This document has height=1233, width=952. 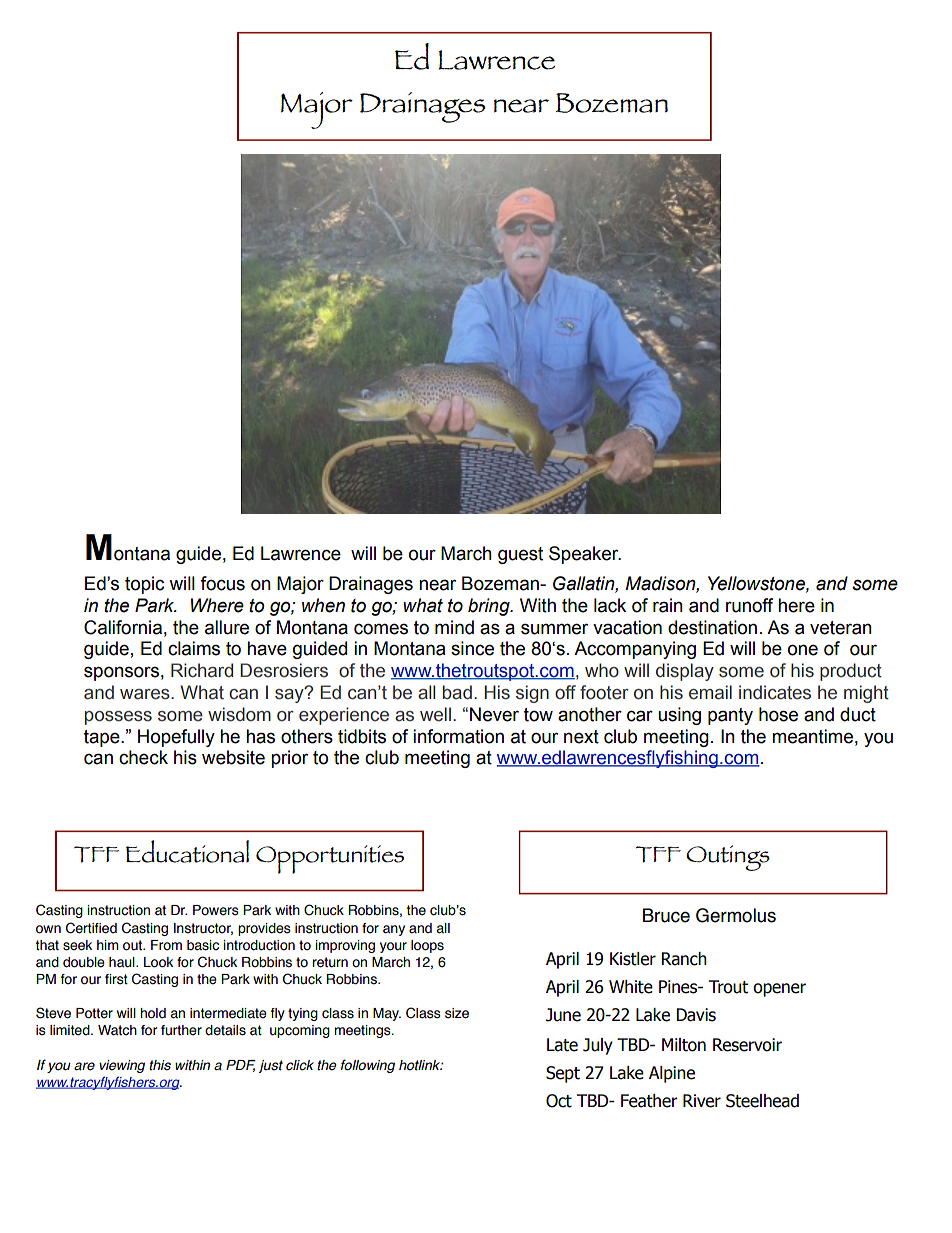 What do you see at coordinates (728, 858) in the document?
I see `Outings` at bounding box center [728, 858].
